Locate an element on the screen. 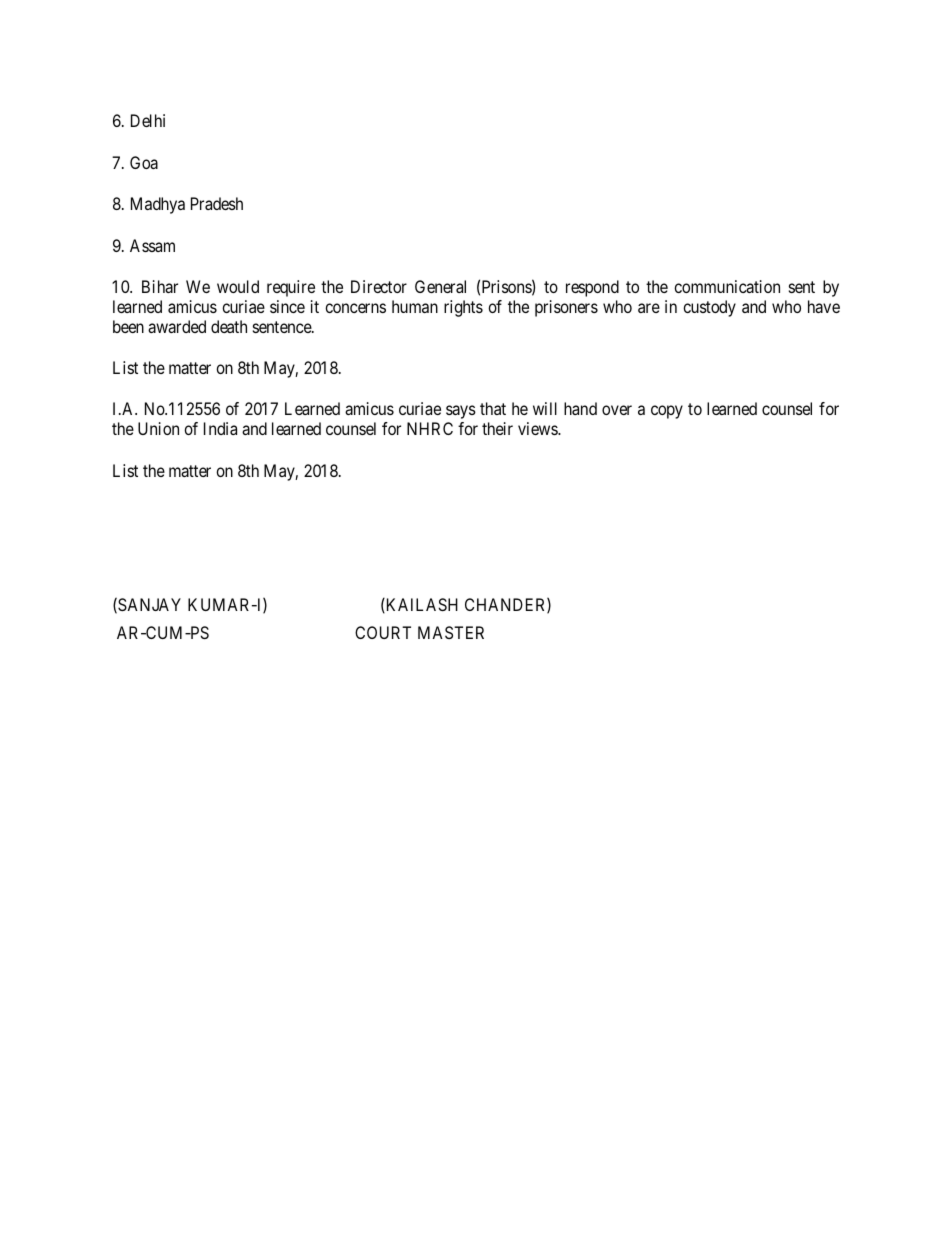 This screenshot has height=1233, width=952. Delhi is located at coordinates (148, 120).
